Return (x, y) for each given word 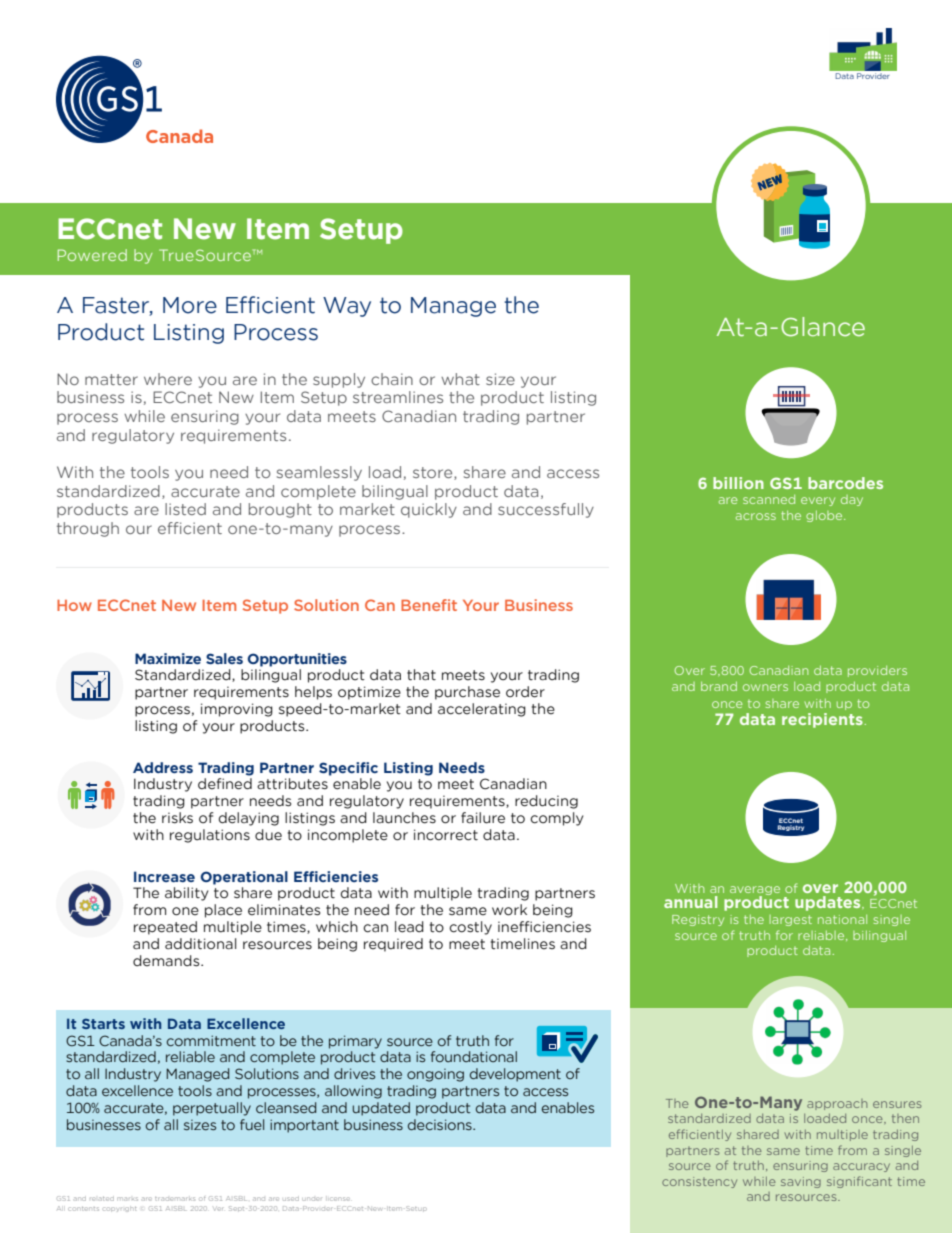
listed (185, 509)
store (434, 473)
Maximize (168, 658)
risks (177, 818)
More (190, 305)
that (421, 675)
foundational (474, 1056)
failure (483, 818)
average (755, 891)
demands (167, 961)
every (818, 501)
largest (790, 920)
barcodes (845, 483)
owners (765, 687)
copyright (119, 1209)
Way (347, 307)
